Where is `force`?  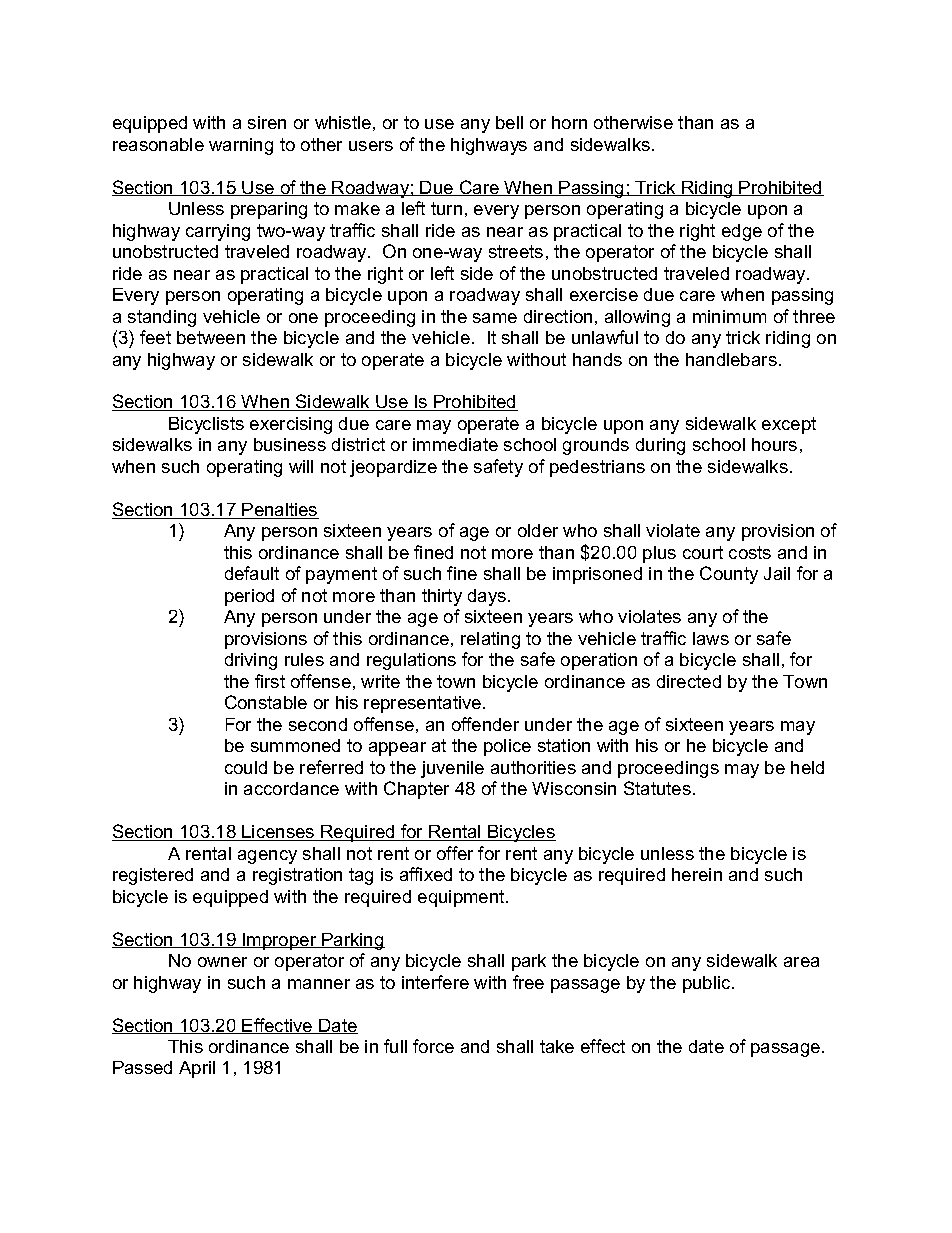
force is located at coordinates (433, 1046).
